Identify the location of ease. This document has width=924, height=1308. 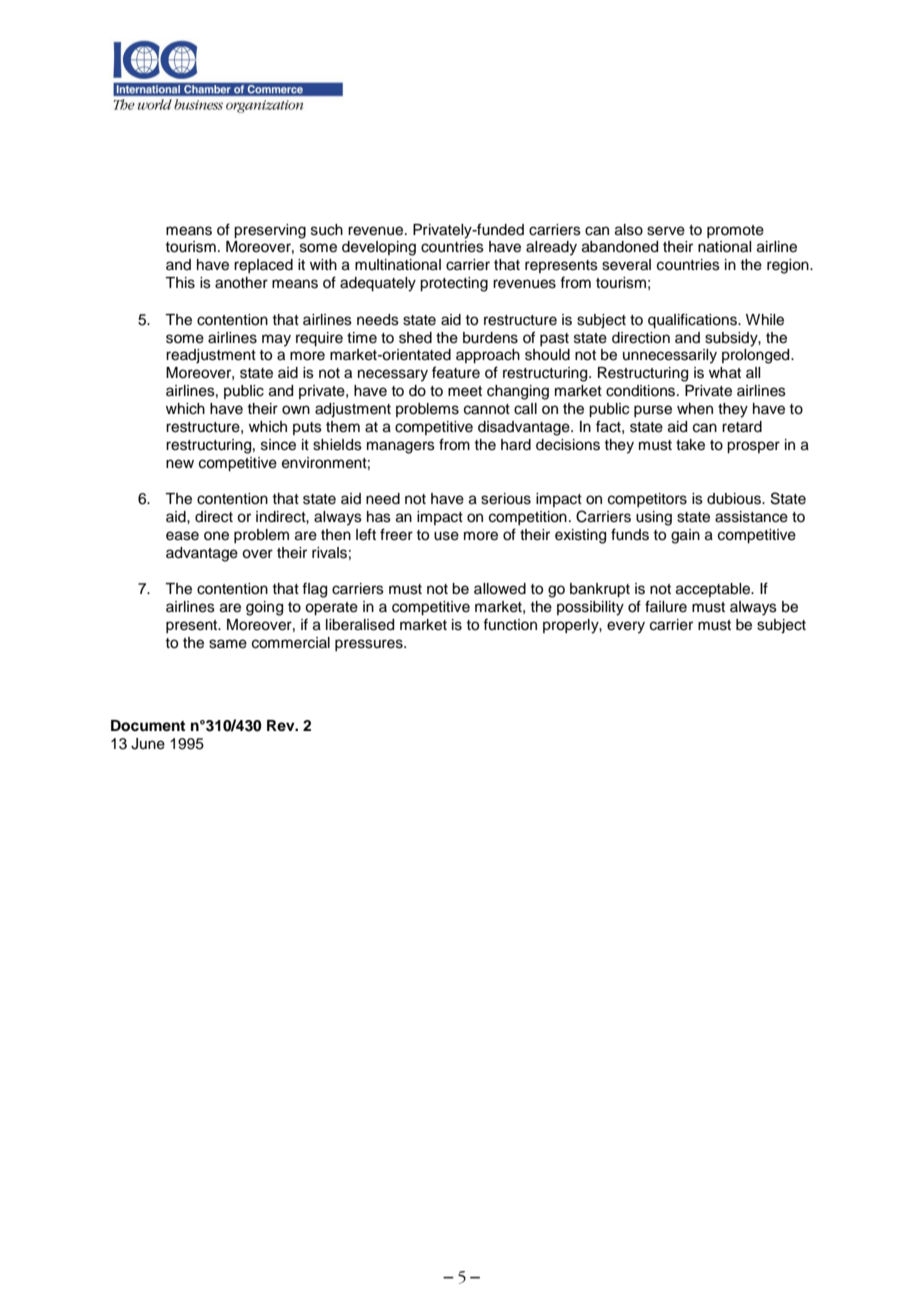
(182, 536).
